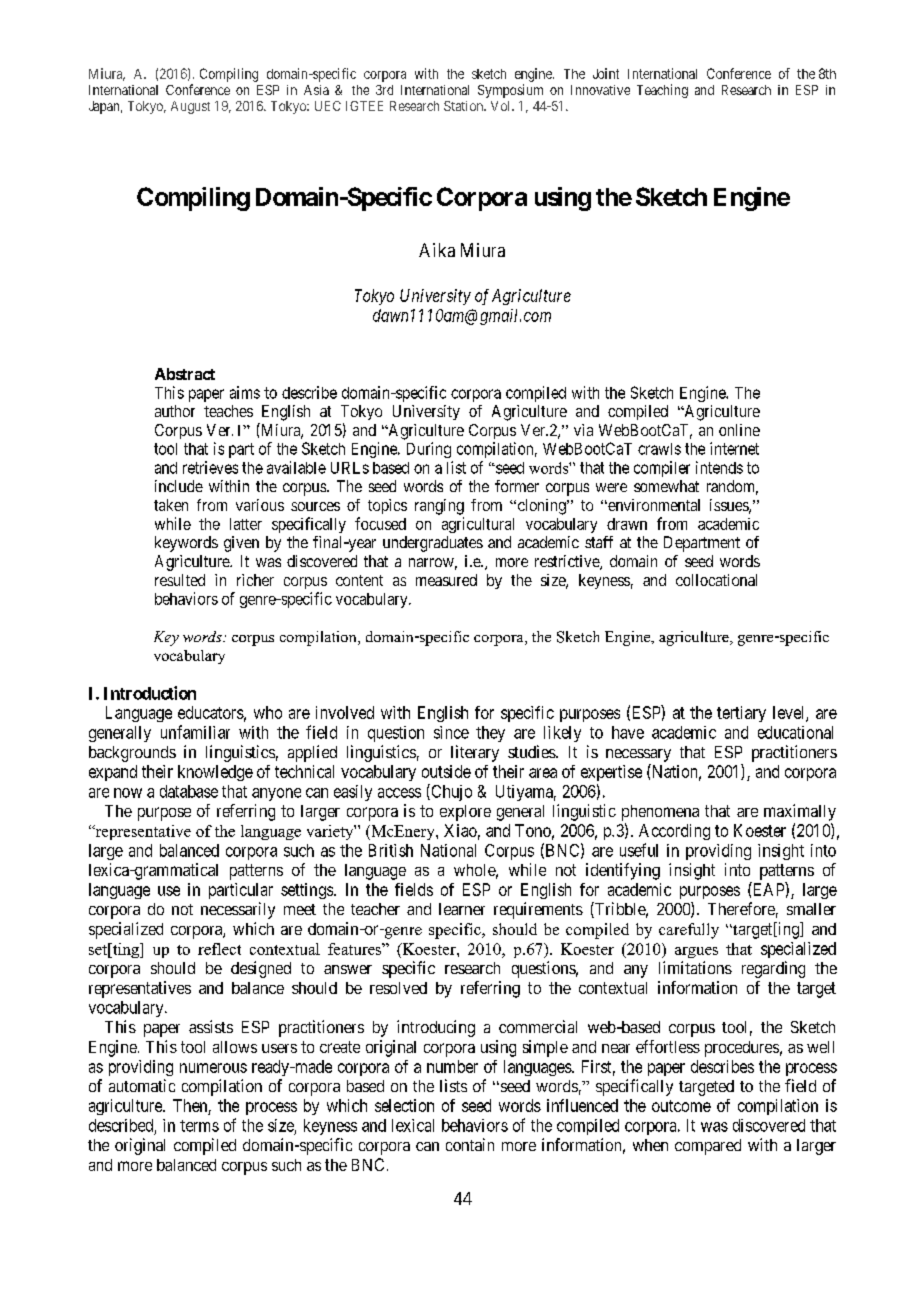 Image resolution: width=924 pixels, height=1308 pixels. Describe the element at coordinates (185, 374) in the image. I see `Abstract` at that location.
